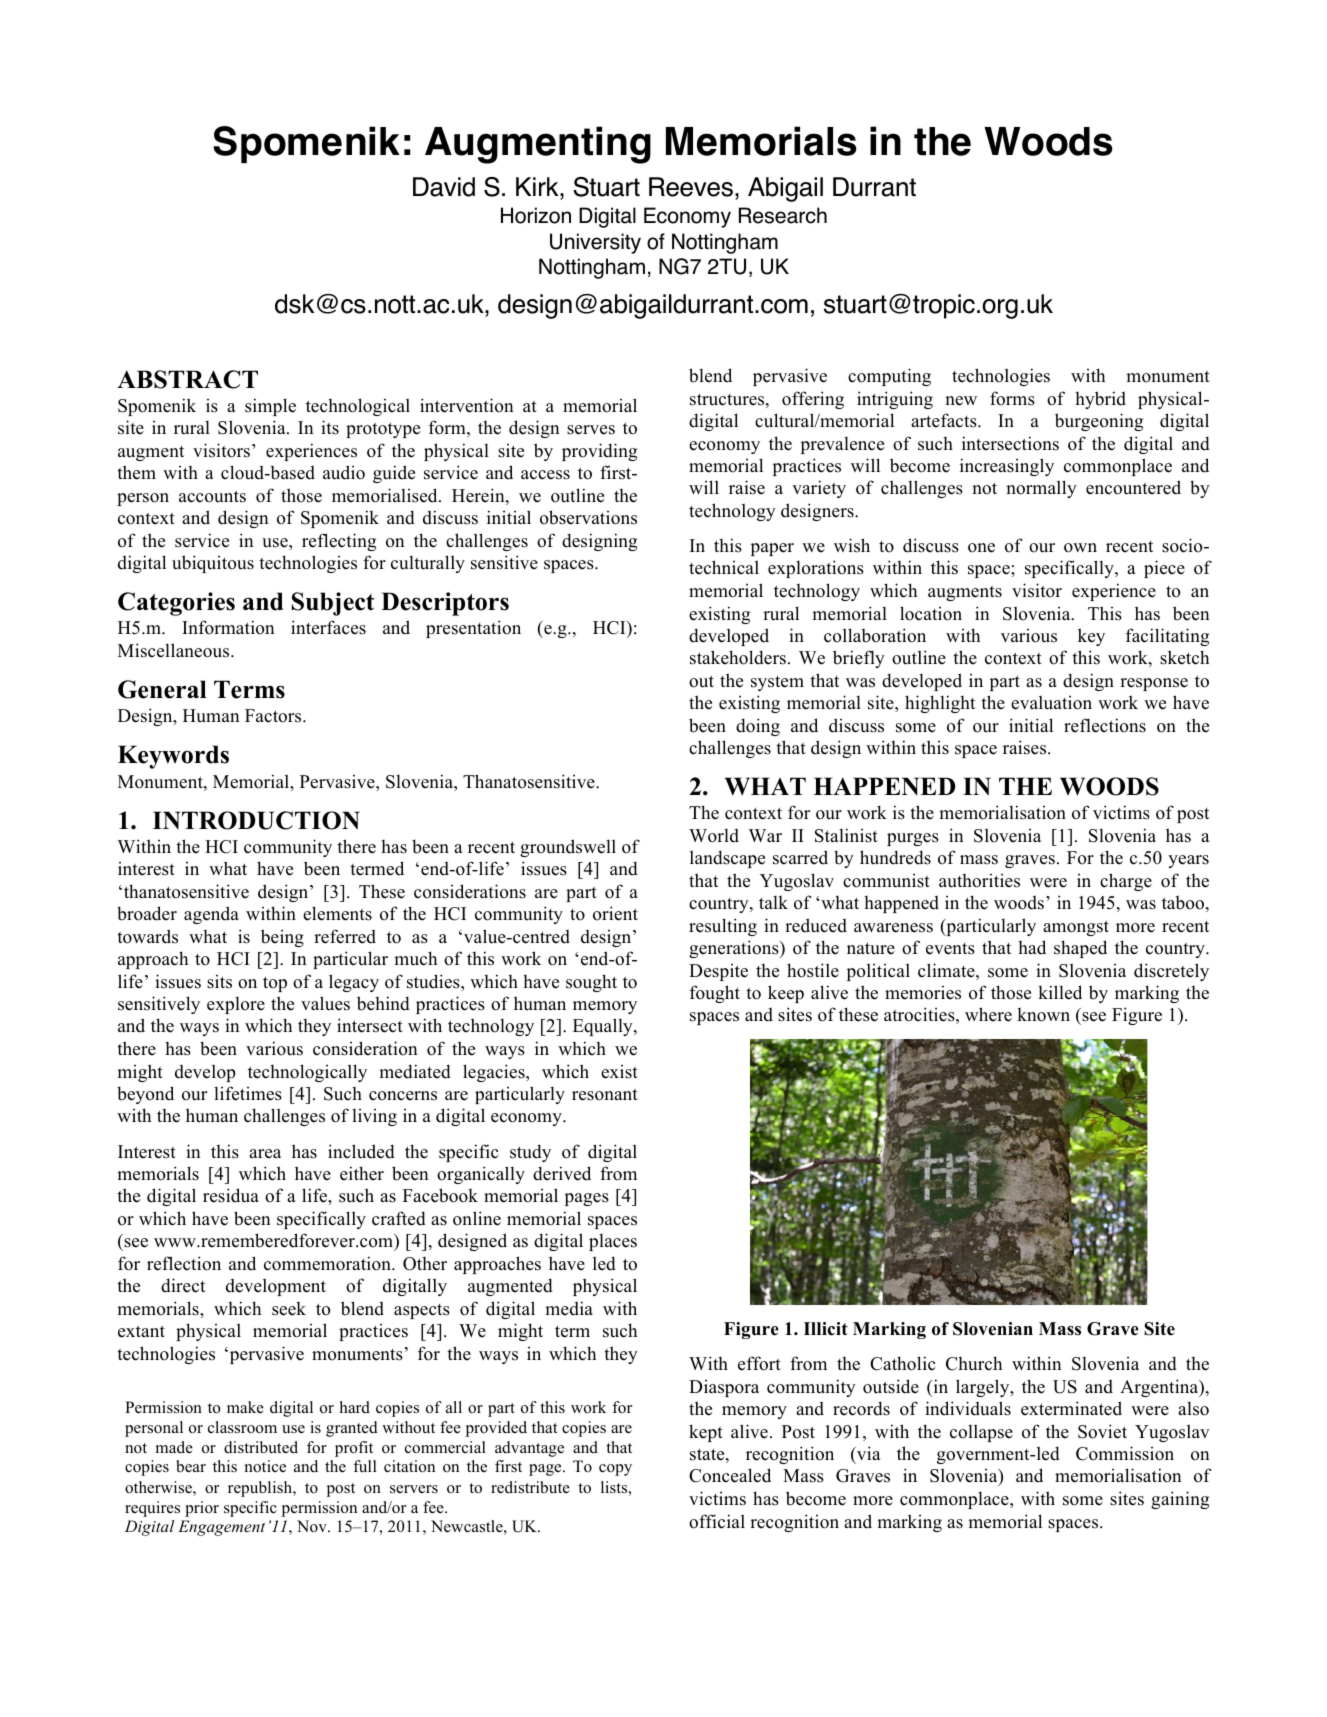  Describe the element at coordinates (1043, 1015) in the image. I see `known` at that location.
